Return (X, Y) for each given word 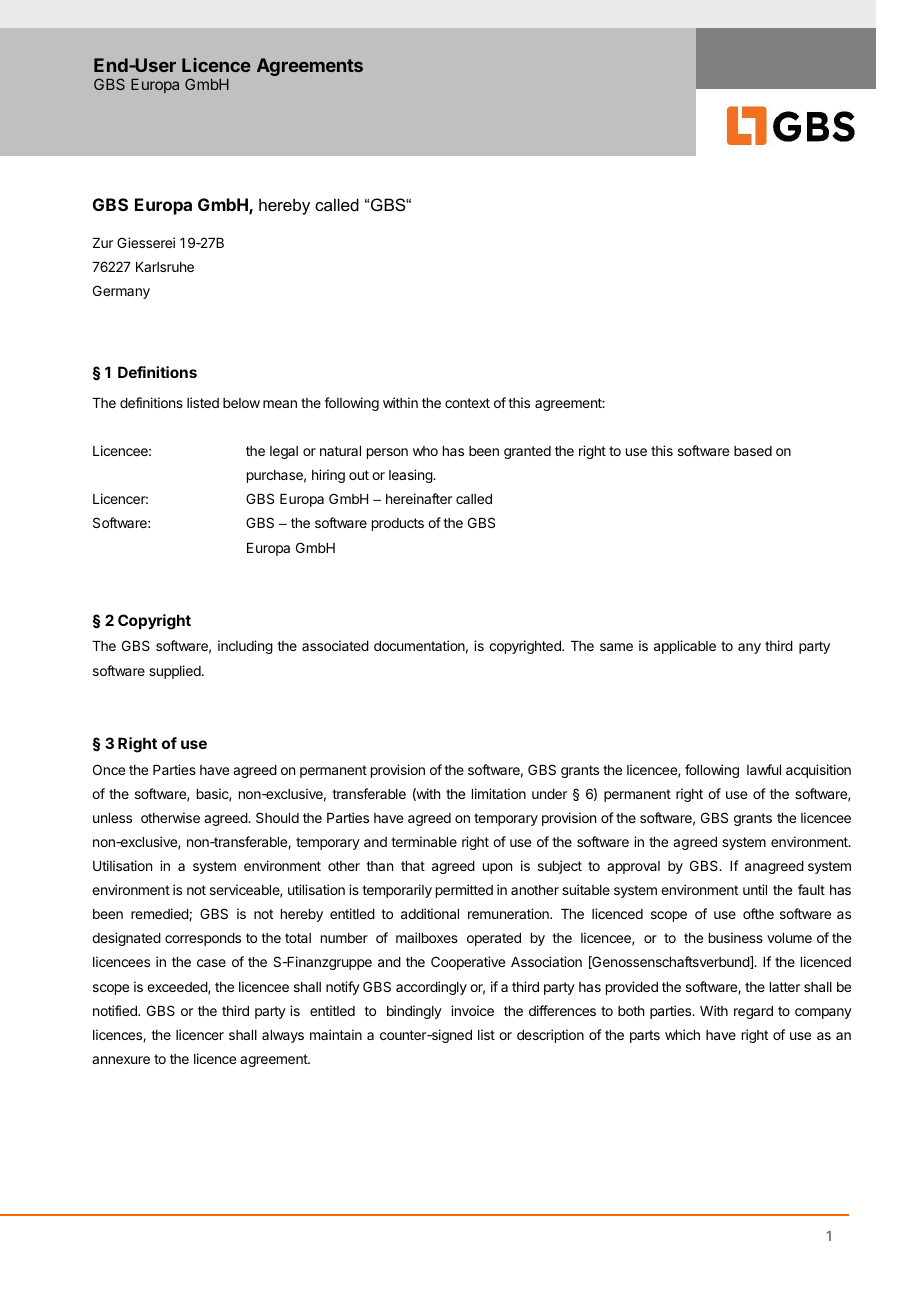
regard (753, 1012)
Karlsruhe (165, 267)
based (753, 451)
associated (335, 645)
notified (116, 1010)
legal (284, 452)
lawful (764, 769)
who (425, 451)
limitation (499, 793)
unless (112, 818)
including (245, 647)
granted (527, 452)
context (467, 403)
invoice (472, 1010)
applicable (685, 647)
